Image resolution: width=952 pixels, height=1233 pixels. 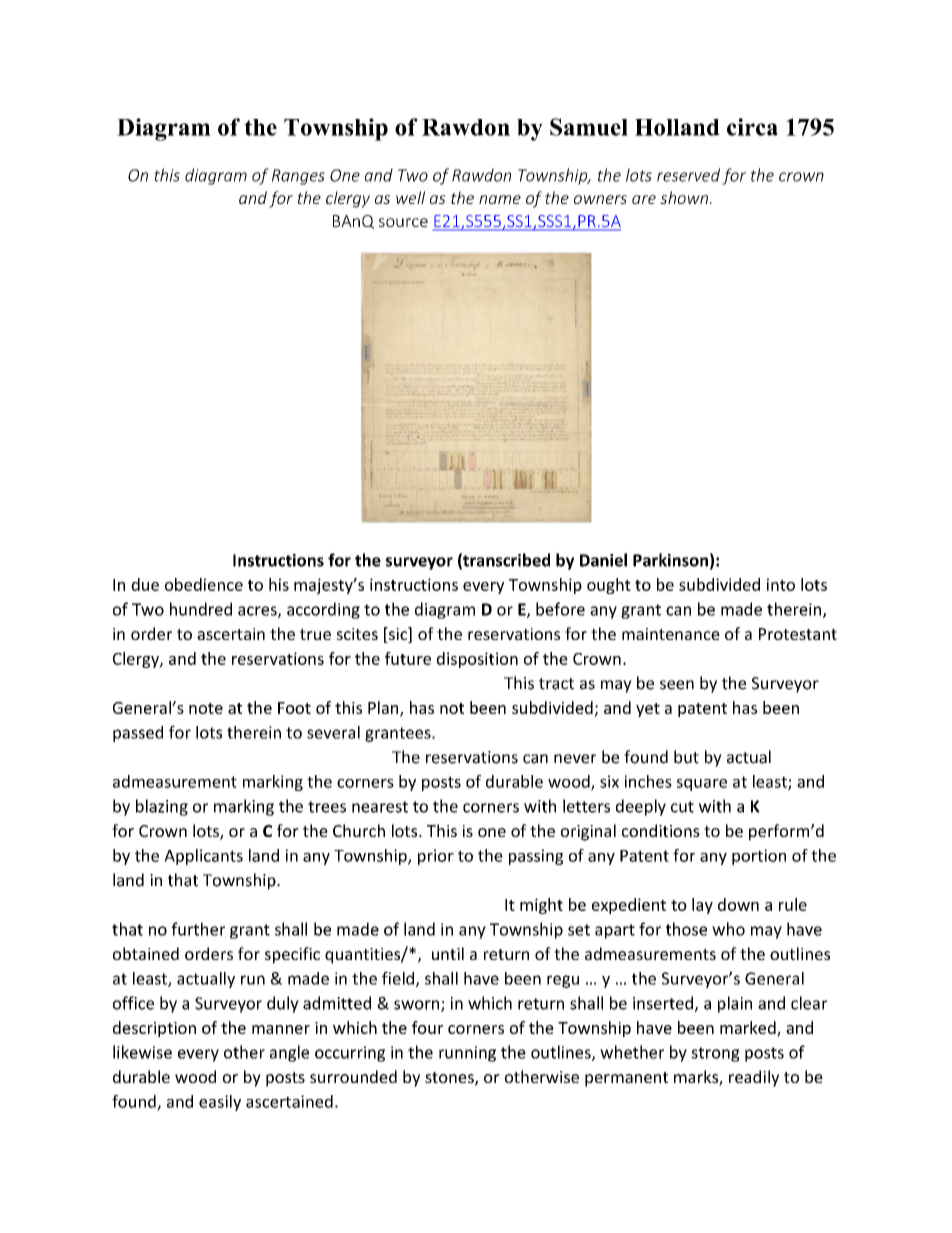 I want to click on disposition, so click(x=477, y=660).
